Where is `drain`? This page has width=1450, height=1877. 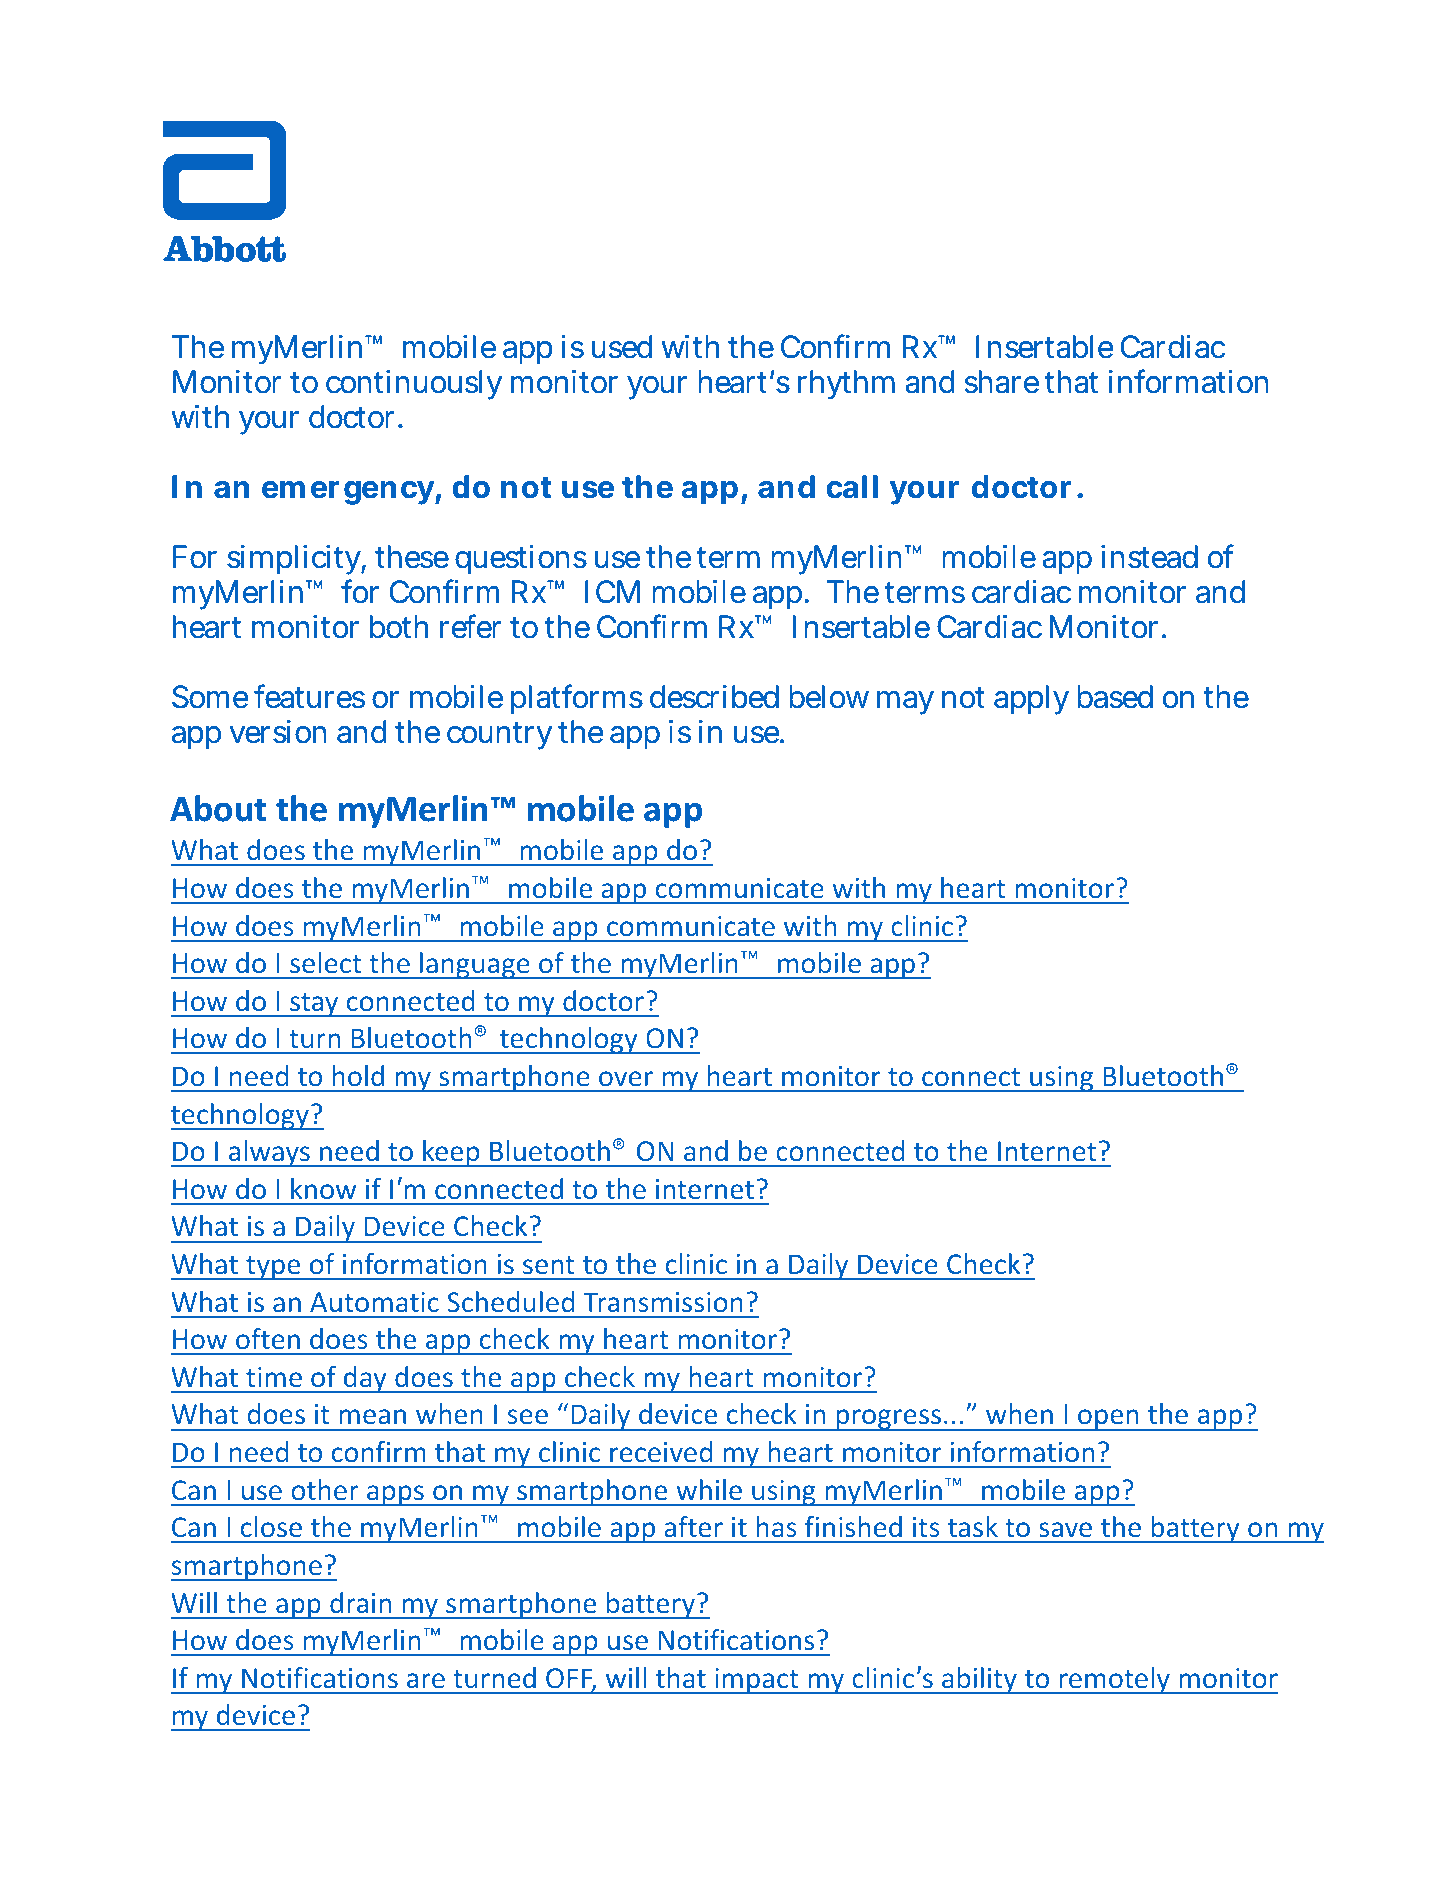
drain is located at coordinates (360, 1602).
